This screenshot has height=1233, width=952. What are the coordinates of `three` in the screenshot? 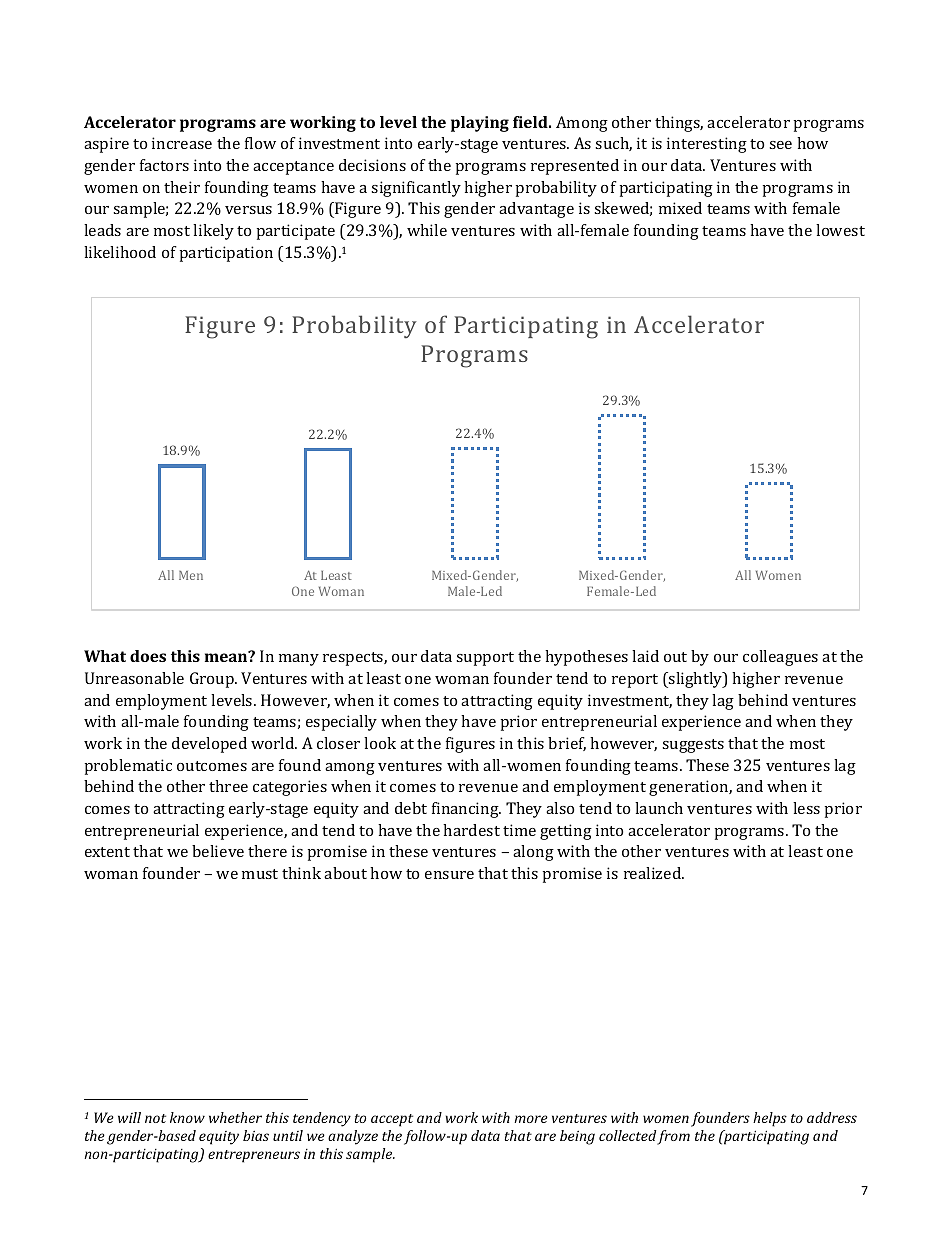 It's located at (228, 786).
